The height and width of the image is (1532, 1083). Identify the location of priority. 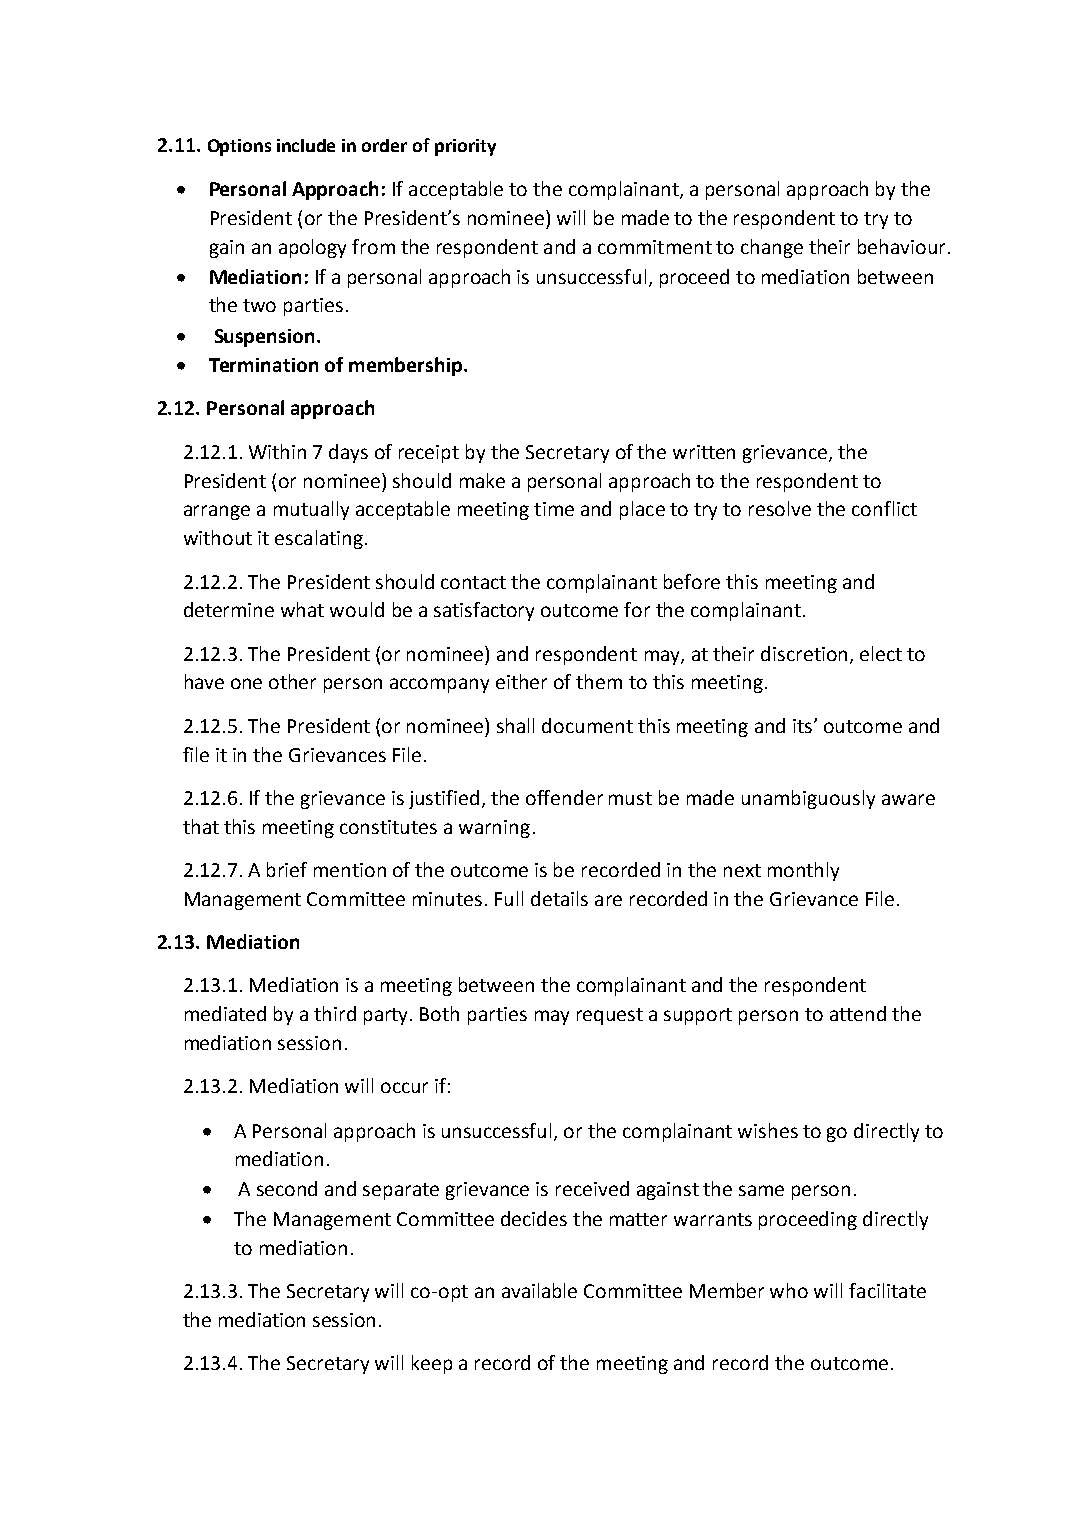
(465, 147).
